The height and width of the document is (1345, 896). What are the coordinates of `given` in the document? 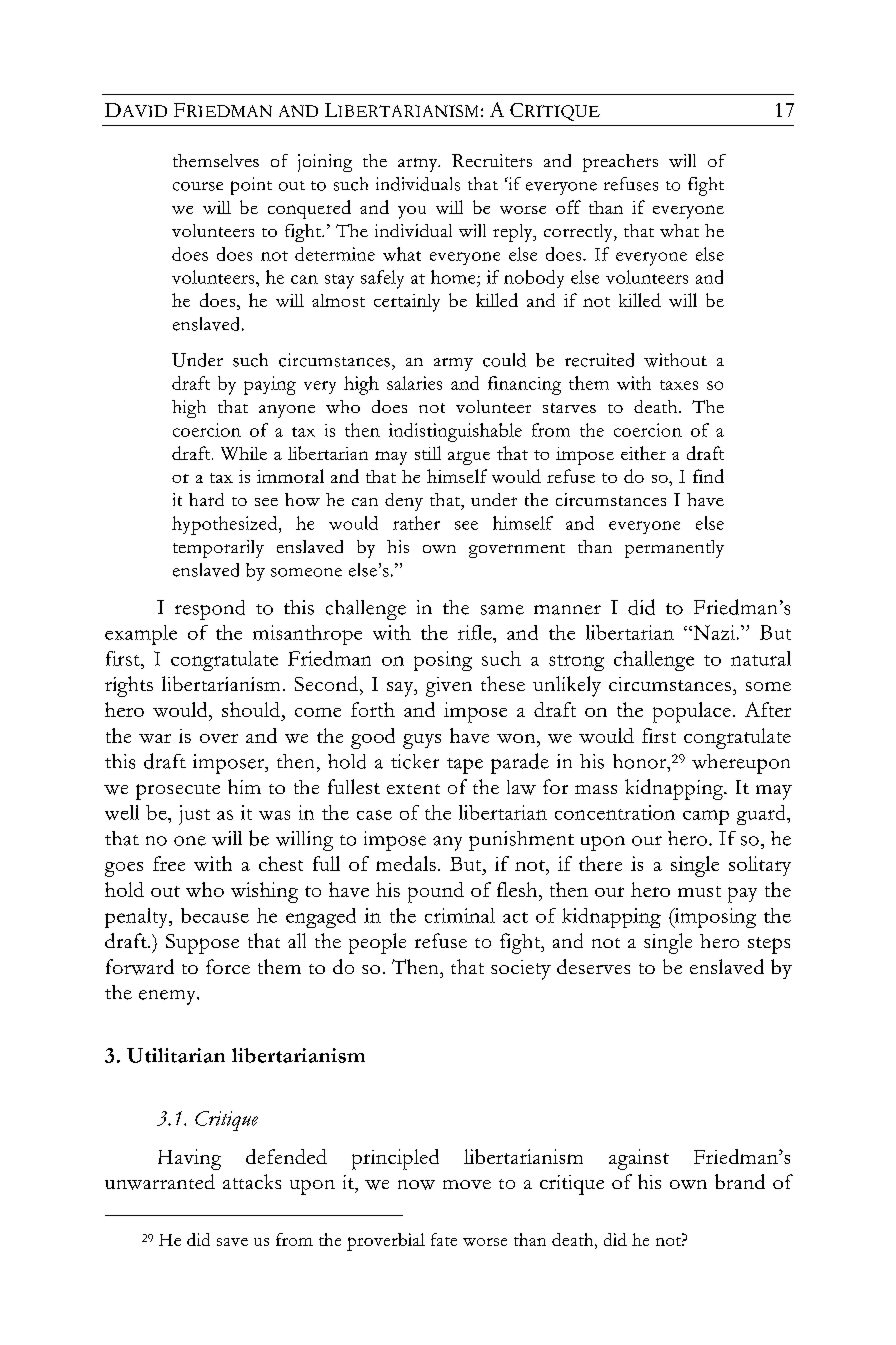 It's located at (449, 687).
